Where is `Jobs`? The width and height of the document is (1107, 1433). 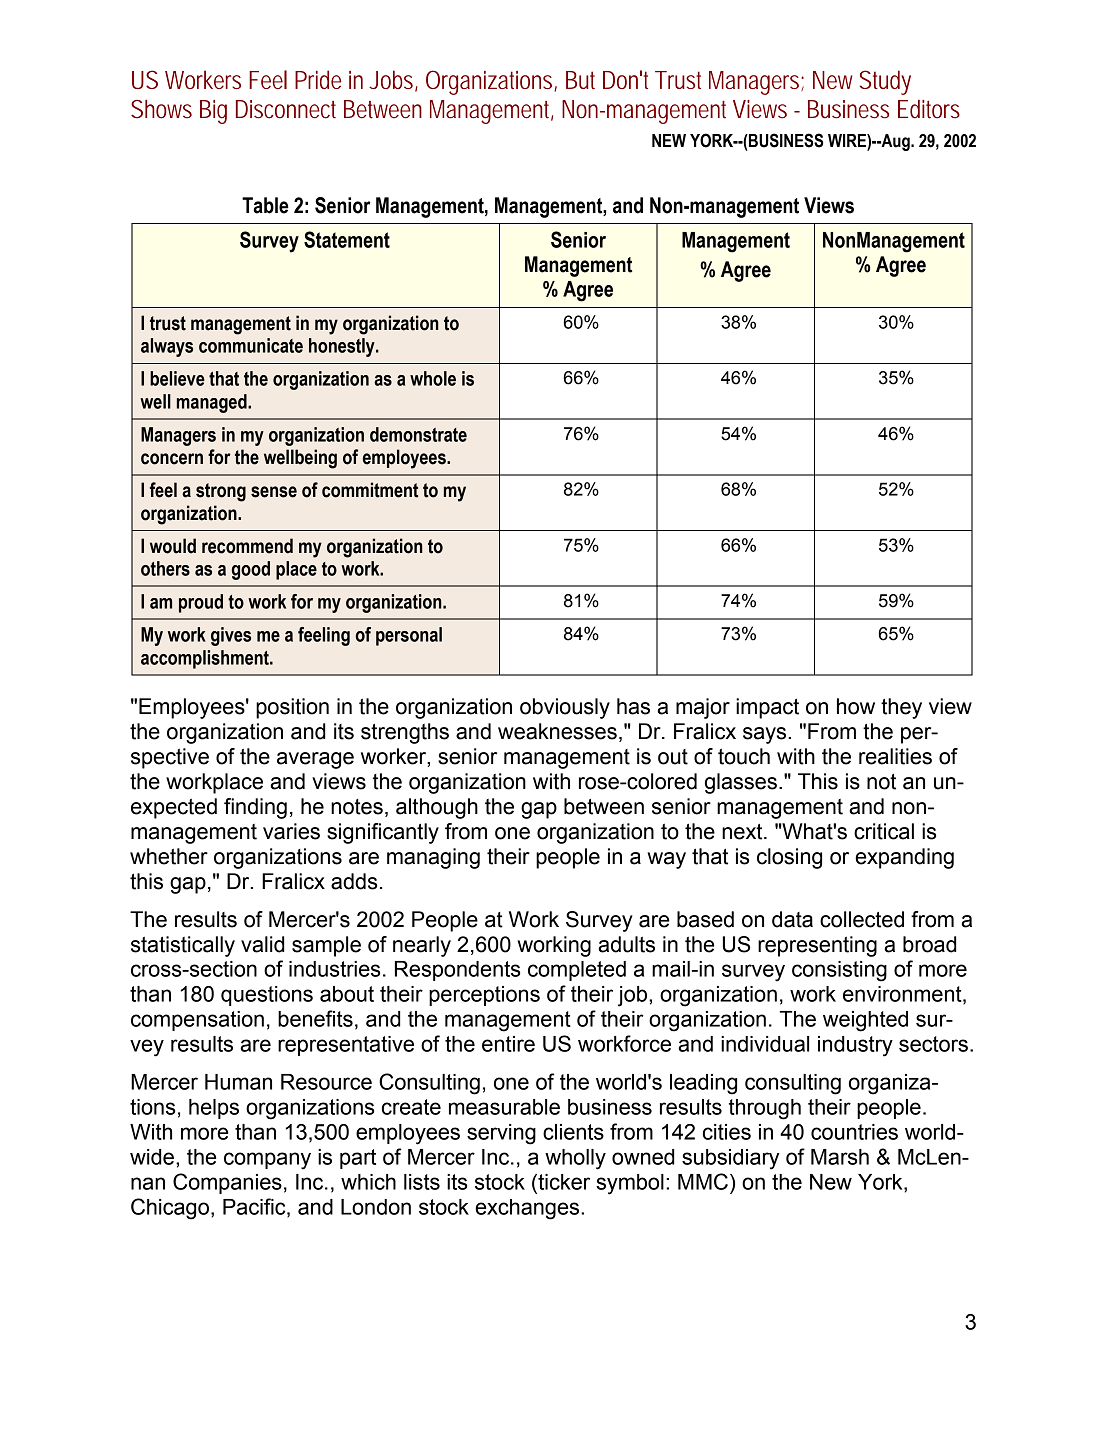 Jobs is located at coordinates (393, 81).
